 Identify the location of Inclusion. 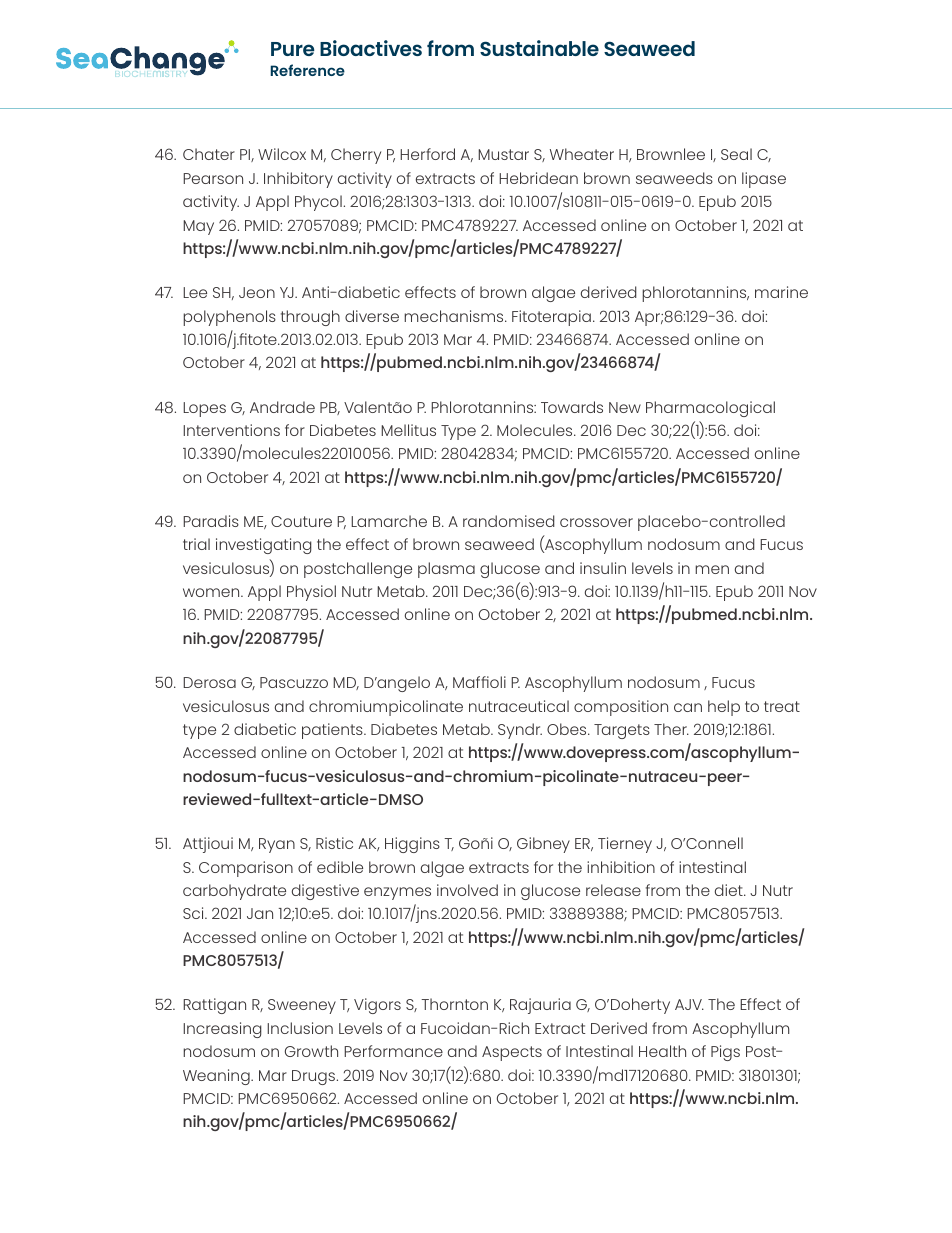
(300, 1028).
